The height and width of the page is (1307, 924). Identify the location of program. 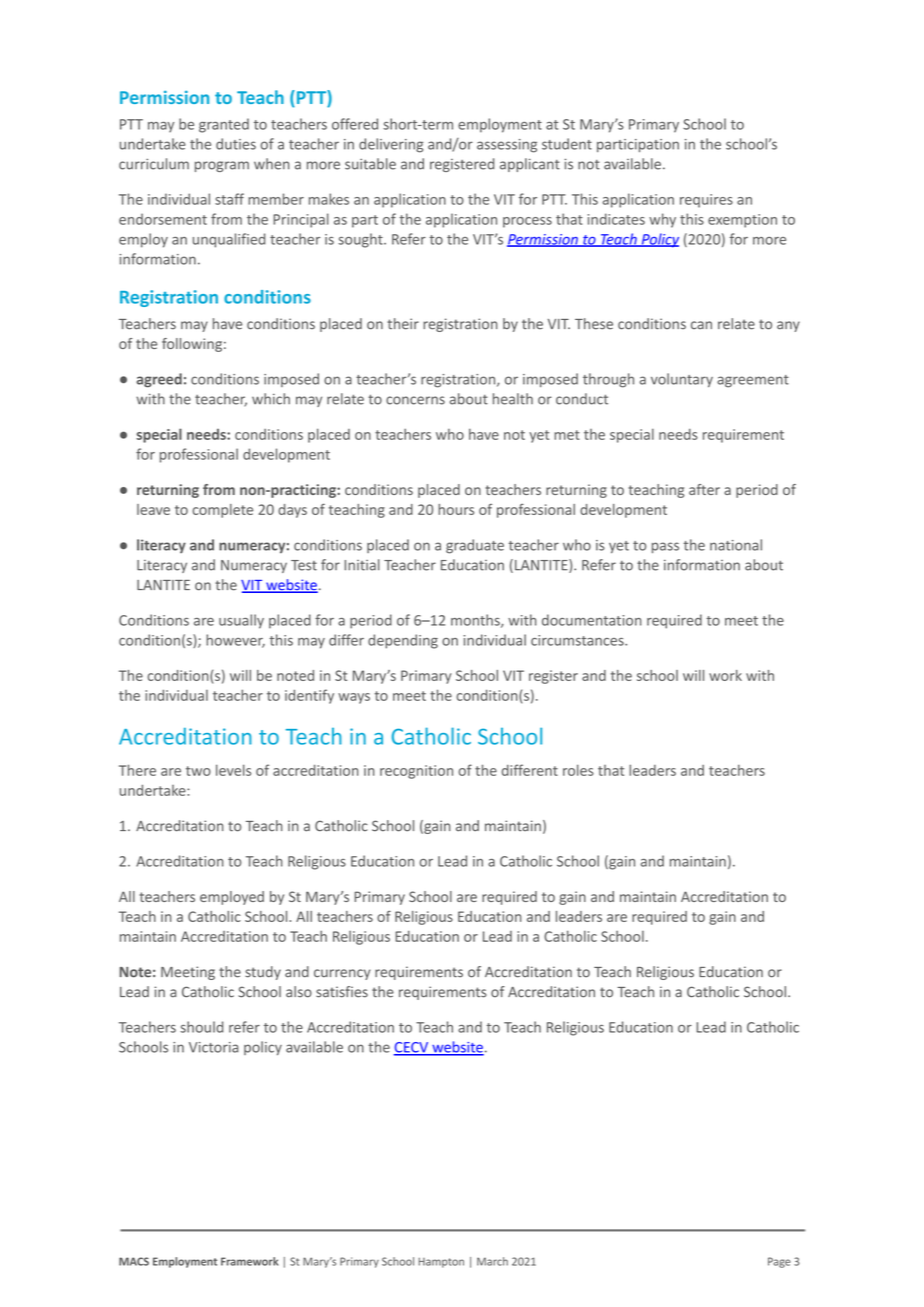
(222, 166).
